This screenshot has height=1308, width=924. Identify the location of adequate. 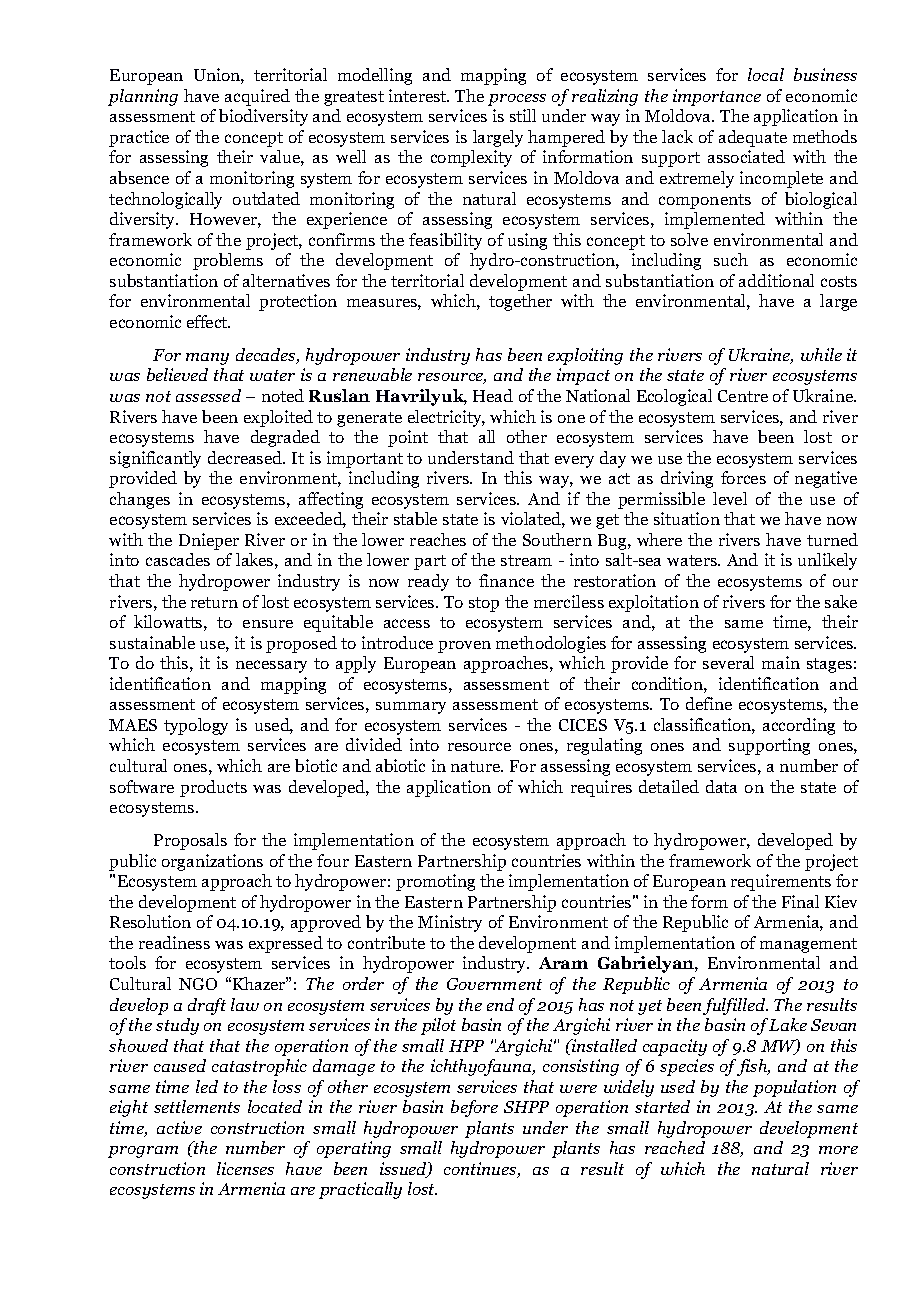
(753, 138).
